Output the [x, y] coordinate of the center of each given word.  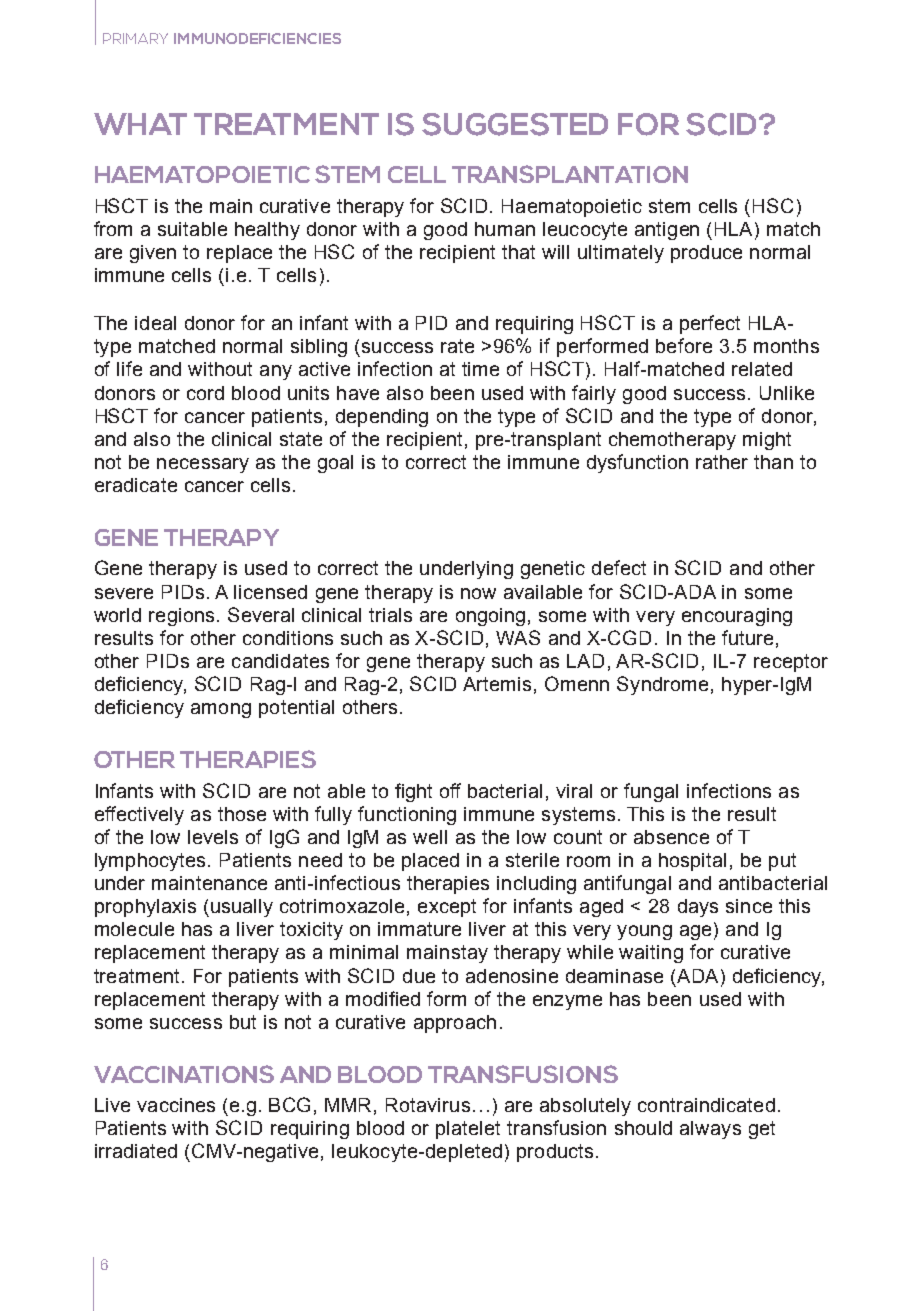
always [710, 1130]
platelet [468, 1130]
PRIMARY [135, 38]
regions [181, 617]
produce [706, 254]
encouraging [737, 617]
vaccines [176, 1105]
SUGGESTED [515, 124]
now [478, 593]
